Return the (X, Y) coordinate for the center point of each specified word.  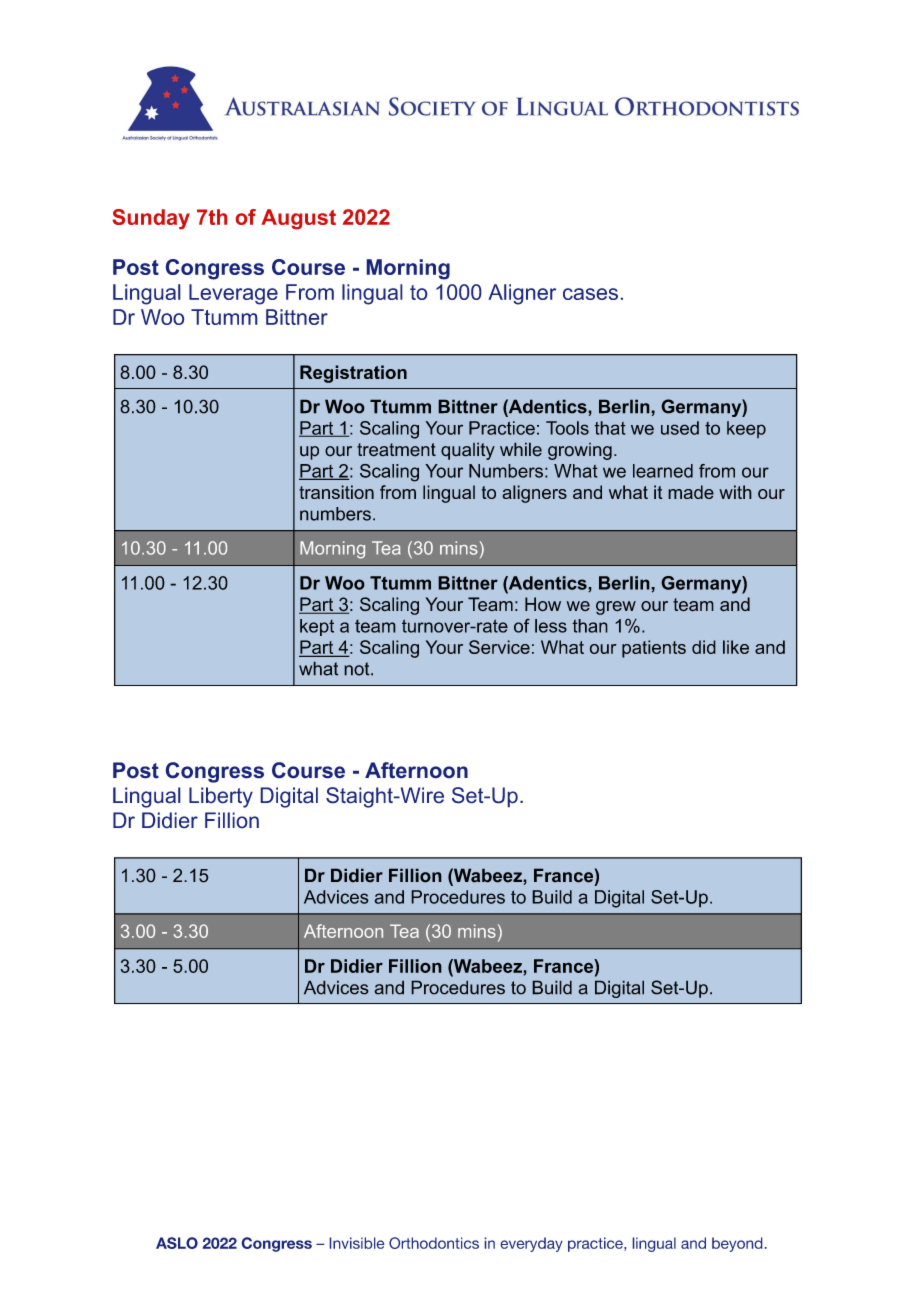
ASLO (177, 1243)
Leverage (233, 294)
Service (499, 647)
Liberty (221, 797)
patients (654, 649)
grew (616, 608)
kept (317, 627)
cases (590, 294)
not (358, 669)
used (680, 428)
